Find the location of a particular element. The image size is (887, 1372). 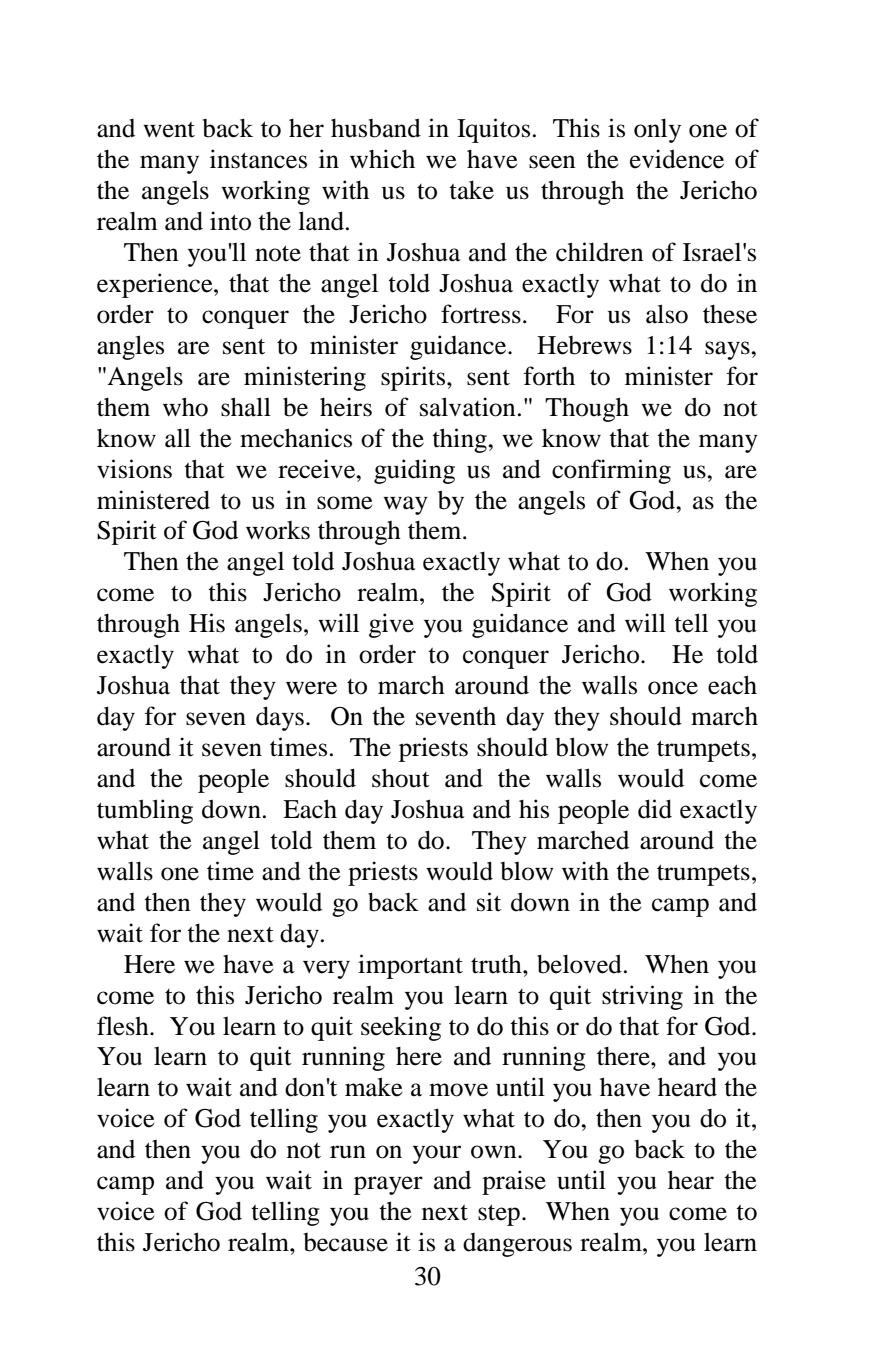

confirming is located at coordinates (611, 471).
